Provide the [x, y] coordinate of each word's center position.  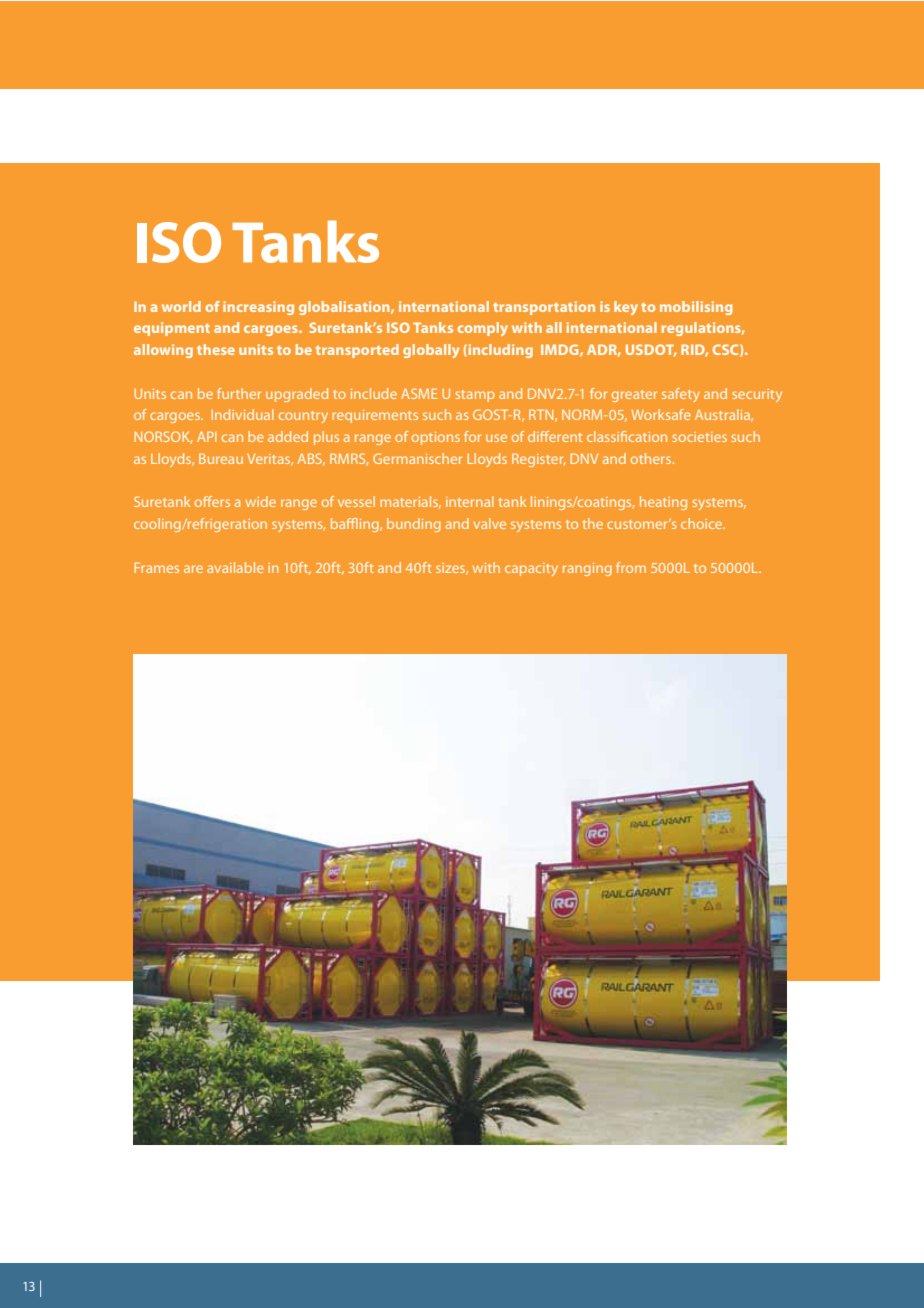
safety [681, 395]
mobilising [696, 308]
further [239, 393]
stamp [475, 396]
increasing [258, 308]
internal [470, 501]
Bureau [221, 458]
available [235, 567]
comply [482, 329]
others [651, 458]
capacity [531, 569]
